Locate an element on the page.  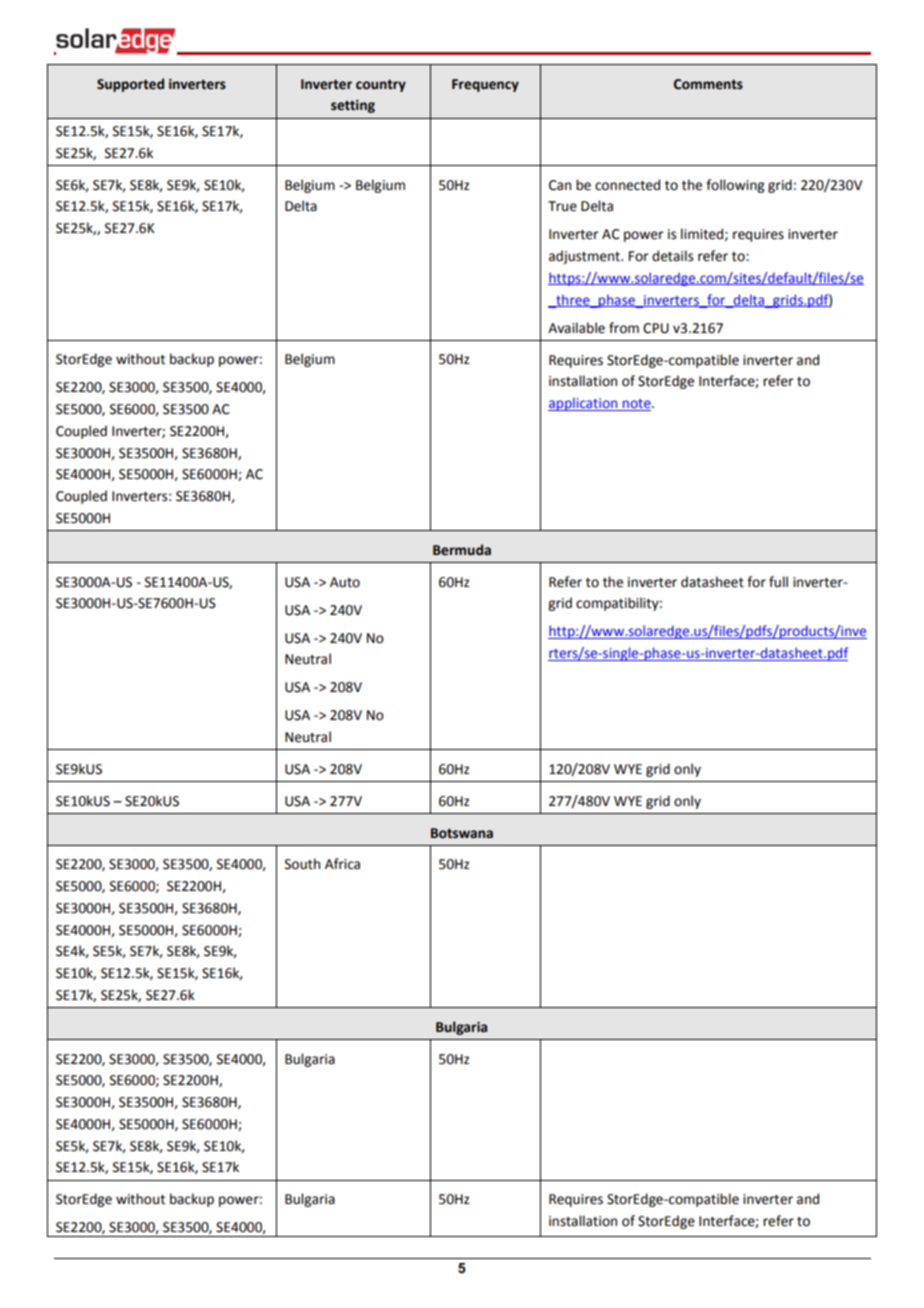
Frequency is located at coordinates (485, 85).
